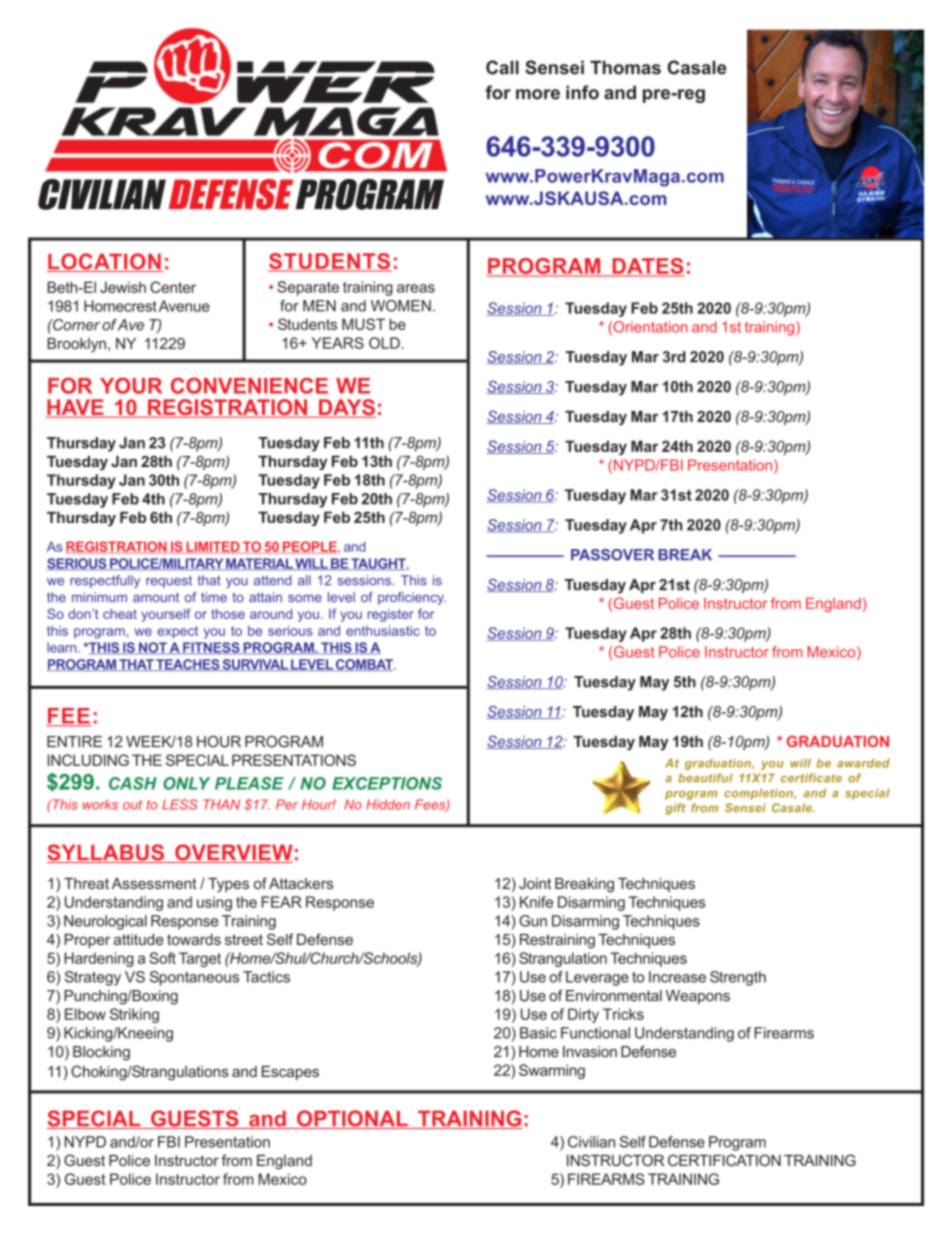  What do you see at coordinates (675, 809) in the screenshot?
I see `gift` at bounding box center [675, 809].
